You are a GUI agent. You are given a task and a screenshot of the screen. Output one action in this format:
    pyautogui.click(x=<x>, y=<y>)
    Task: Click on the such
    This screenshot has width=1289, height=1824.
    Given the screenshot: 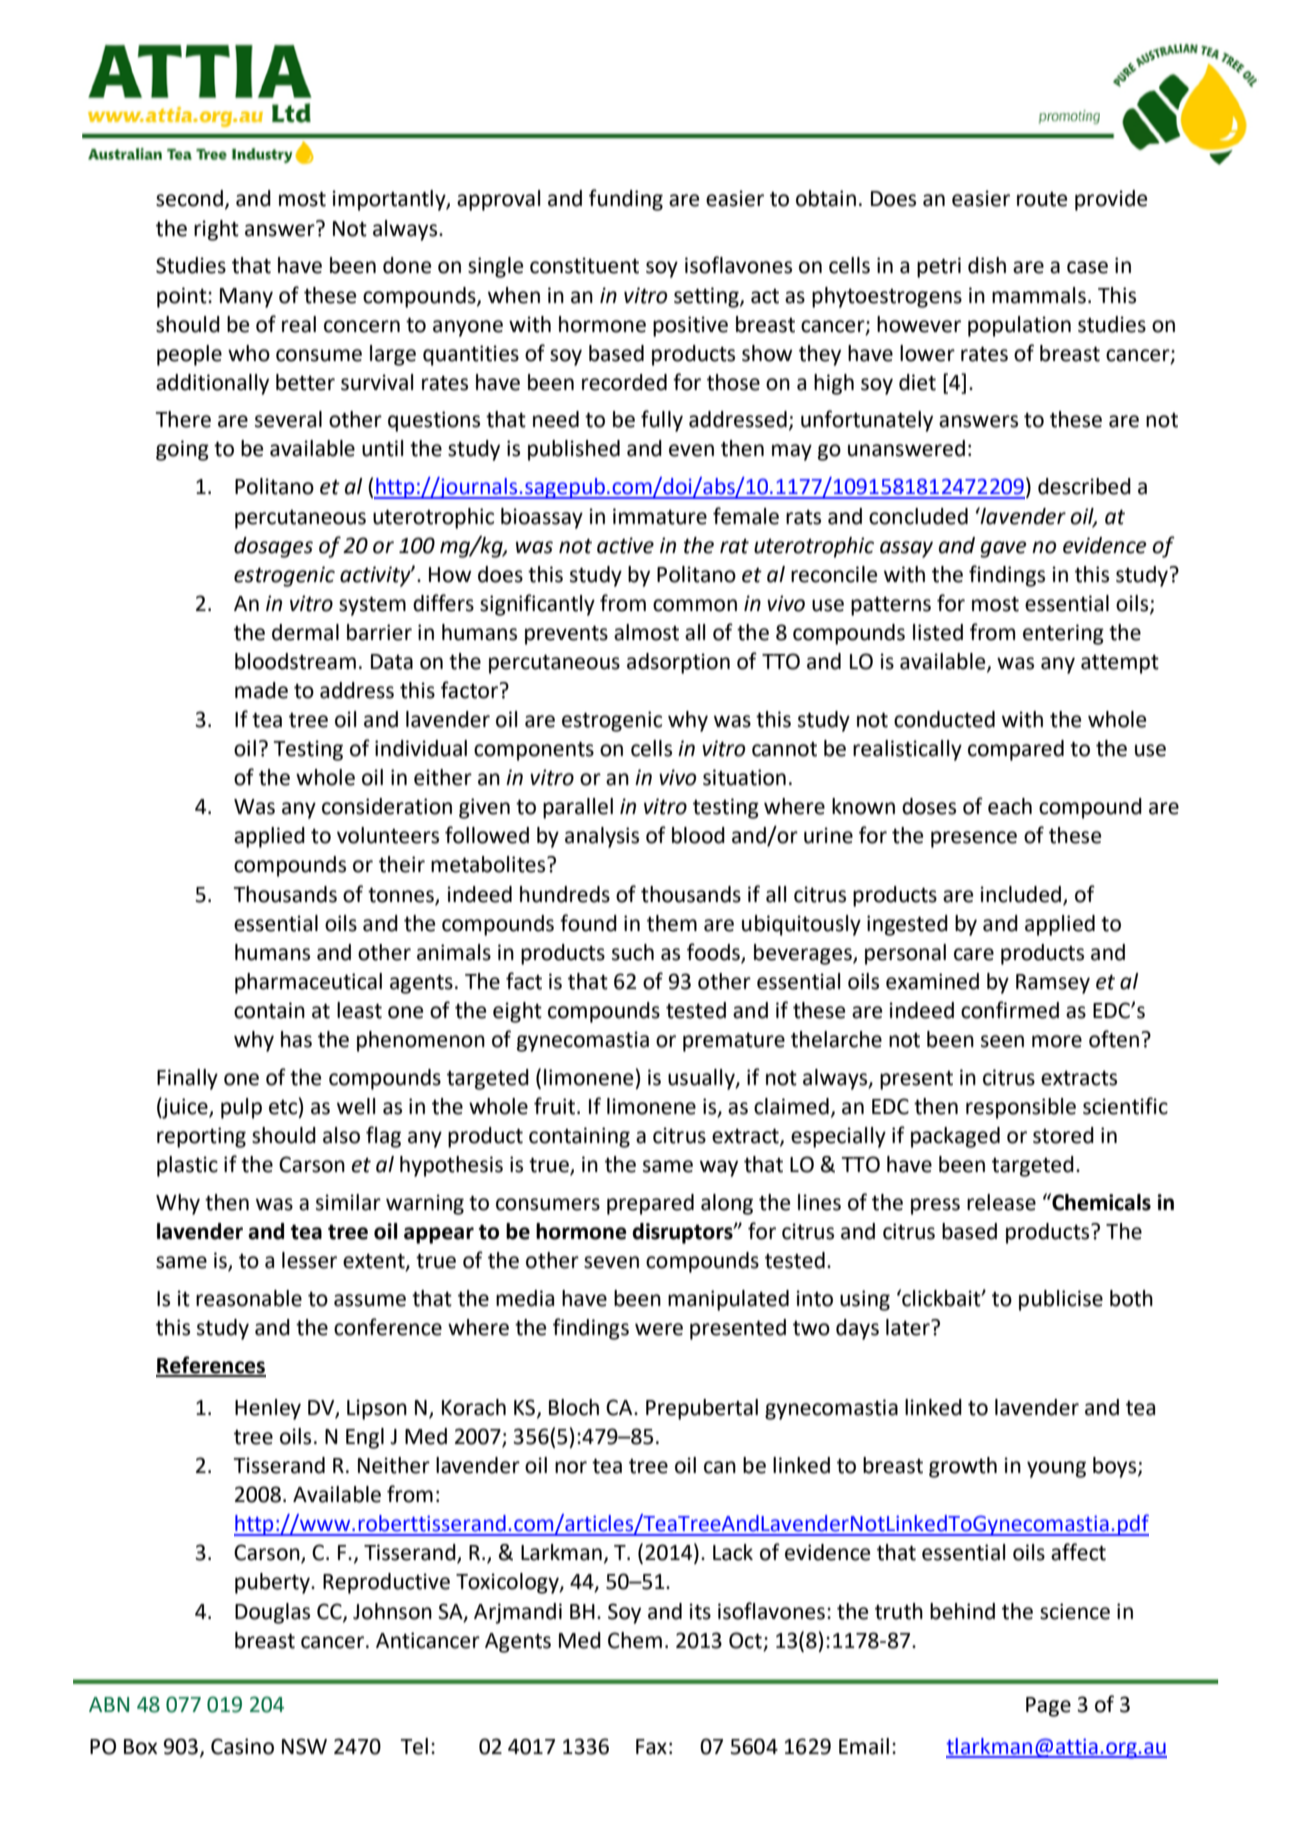 What is the action you would take?
    pyautogui.click(x=633, y=952)
